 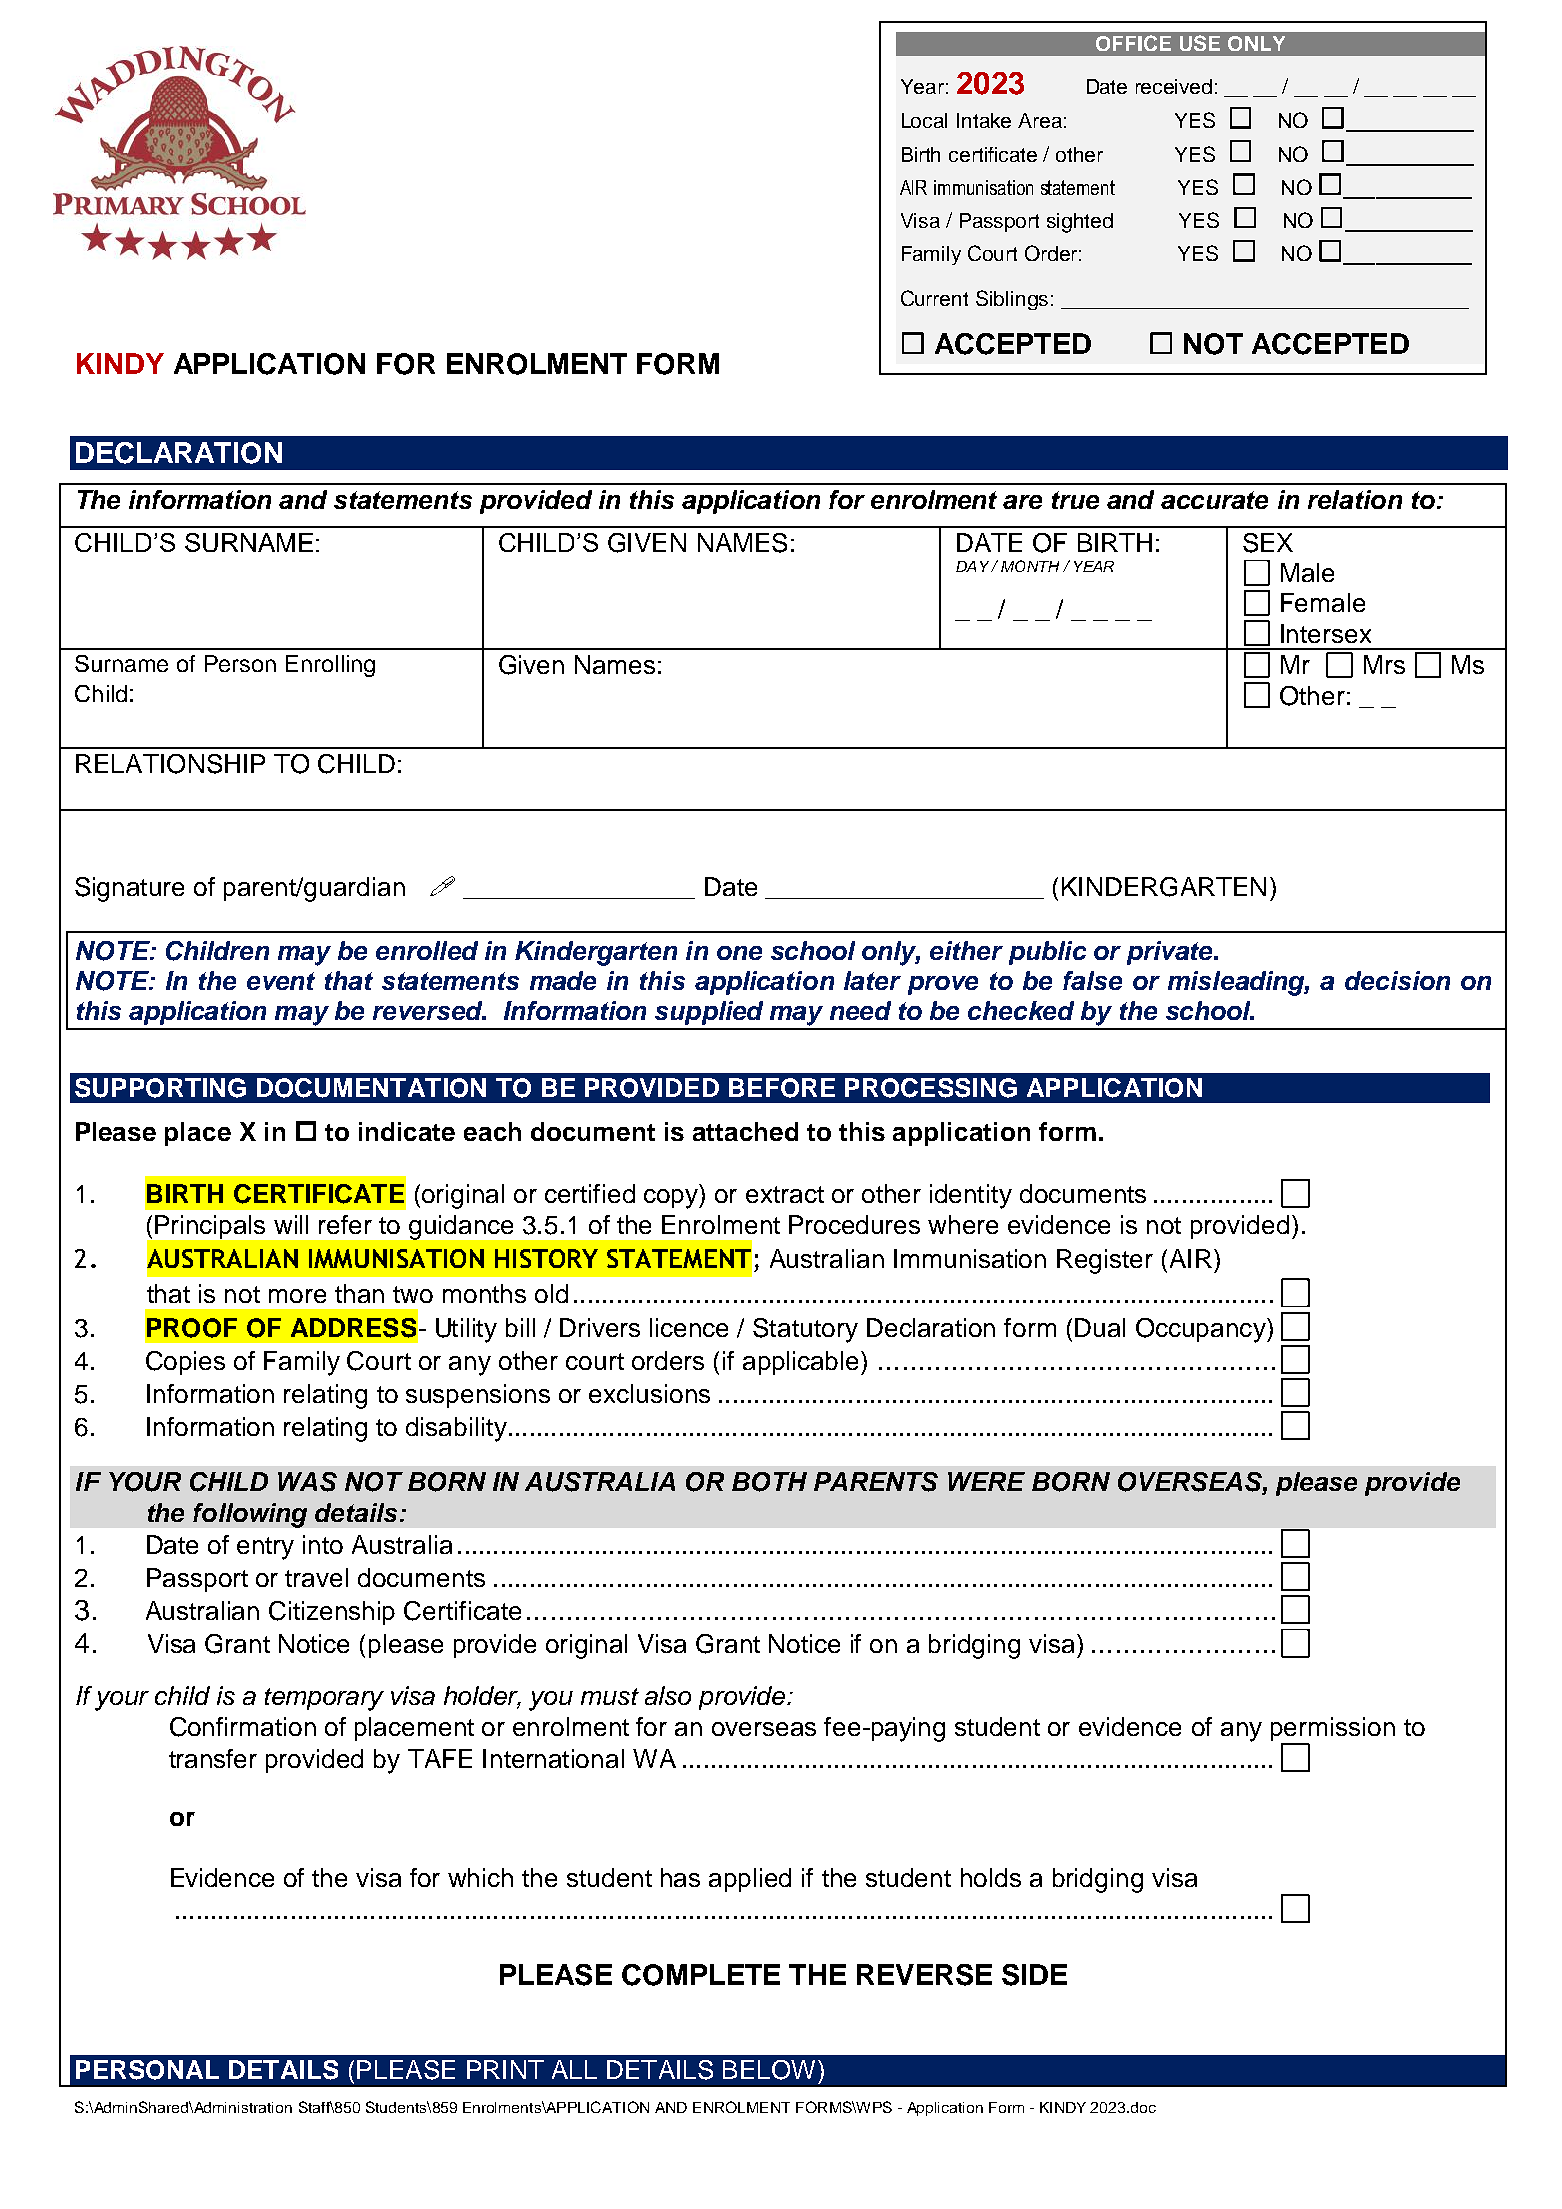 I want to click on Local, so click(x=924, y=120).
